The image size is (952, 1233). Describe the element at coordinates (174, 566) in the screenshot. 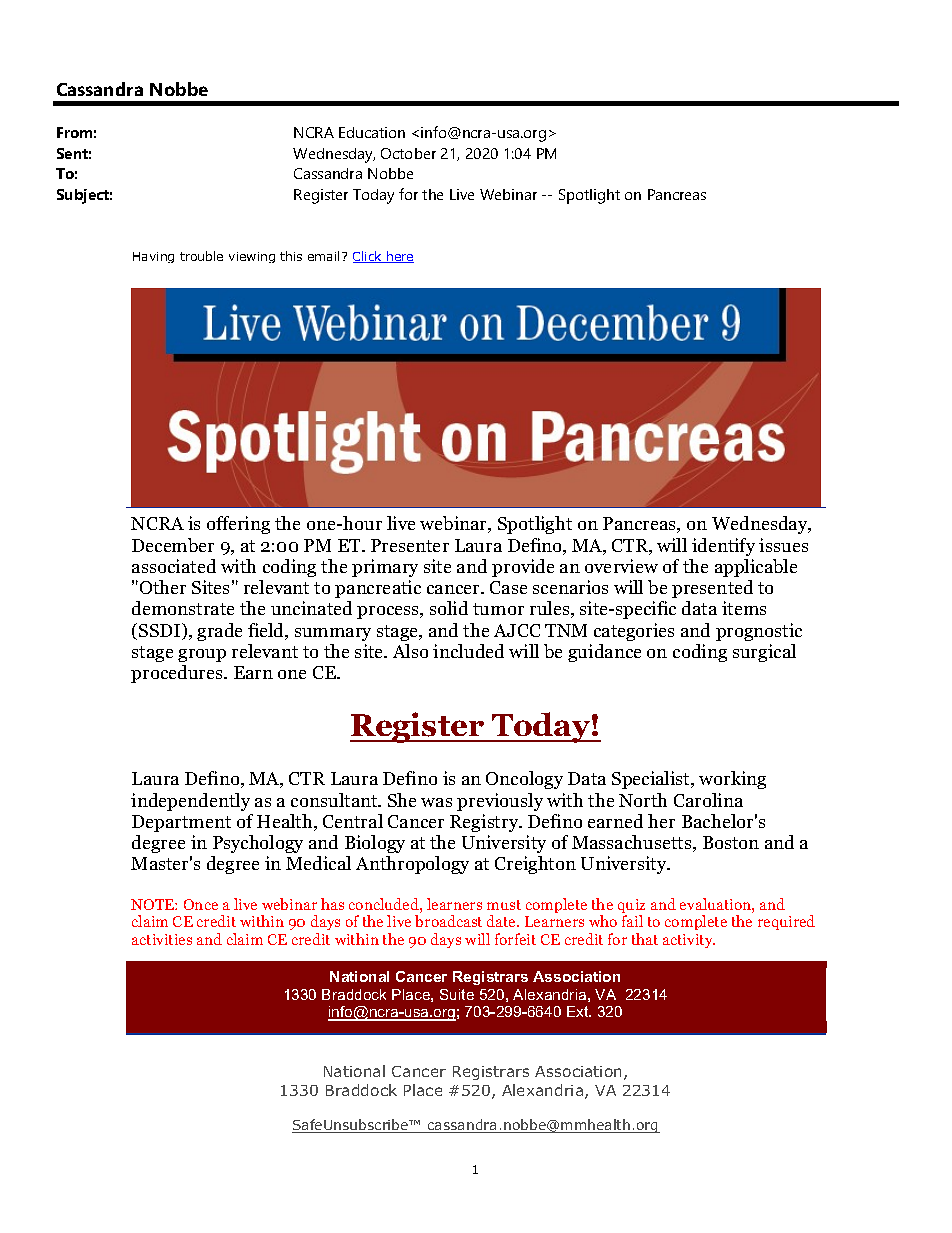

I see `associated` at that location.
